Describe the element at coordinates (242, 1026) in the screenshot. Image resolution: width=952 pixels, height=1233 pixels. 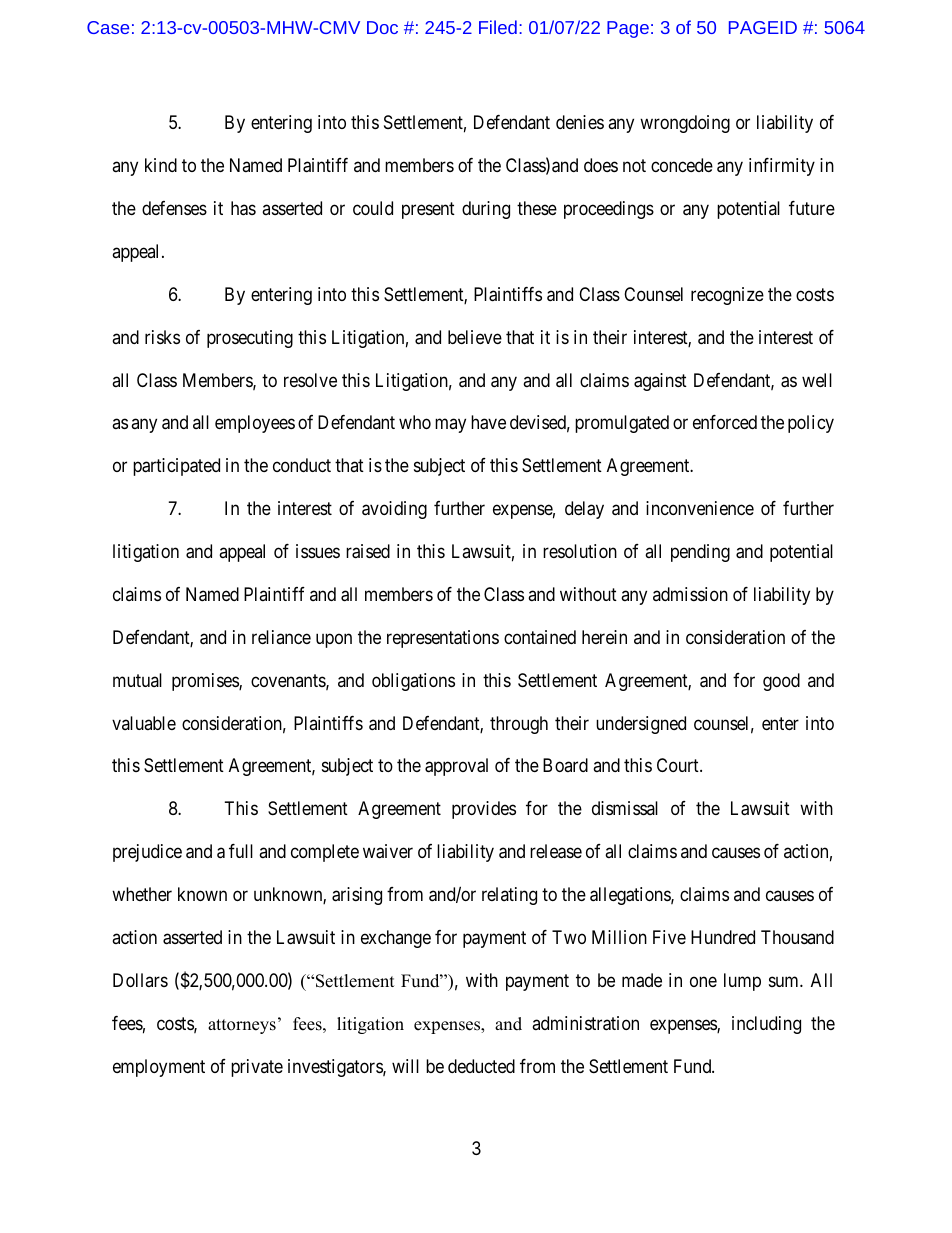
I see `attorneys` at that location.
